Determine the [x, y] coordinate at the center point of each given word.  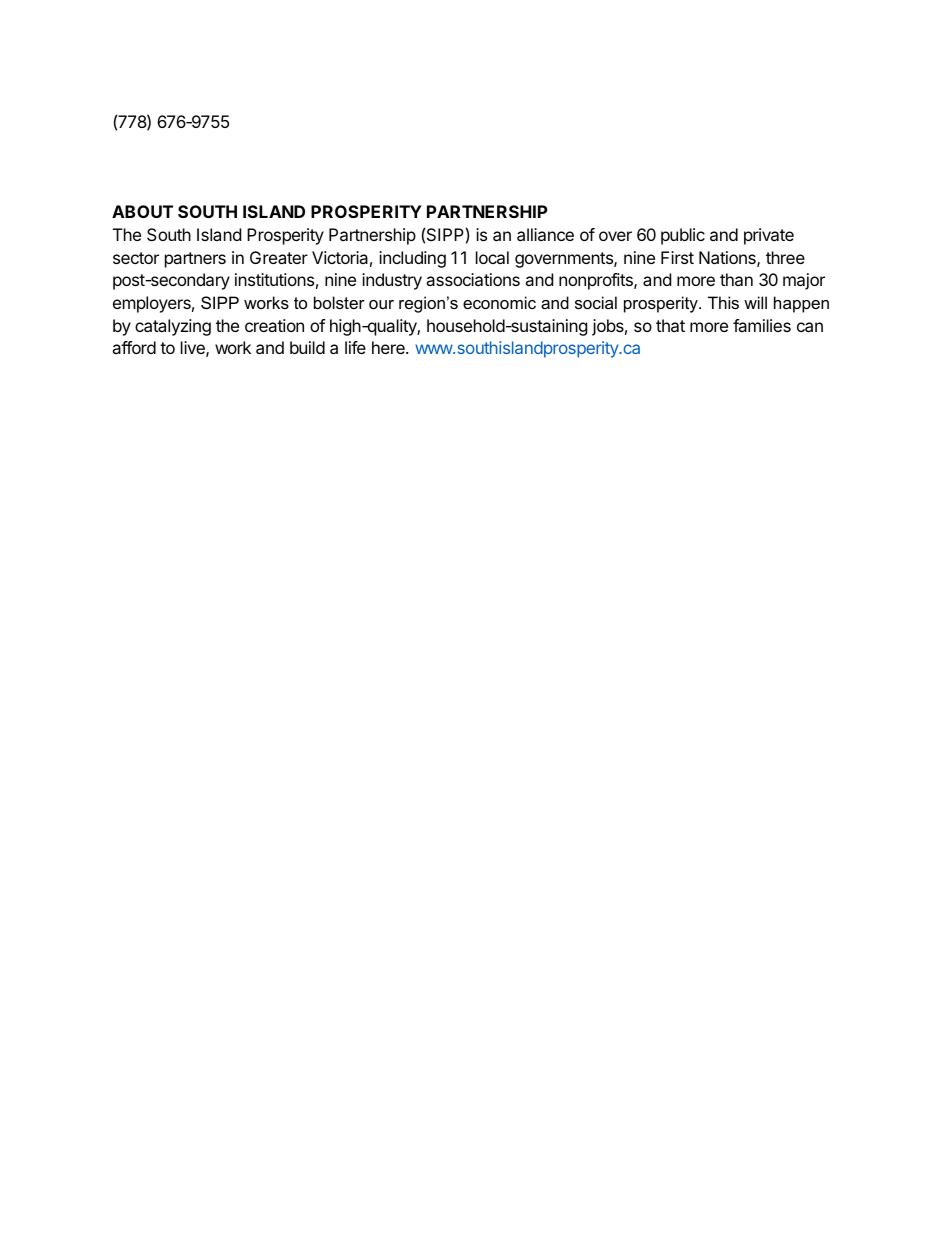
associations [473, 279]
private [769, 236]
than [736, 279]
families [762, 325]
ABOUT [142, 211]
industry [392, 281]
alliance [545, 234]
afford [134, 347]
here [389, 347]
